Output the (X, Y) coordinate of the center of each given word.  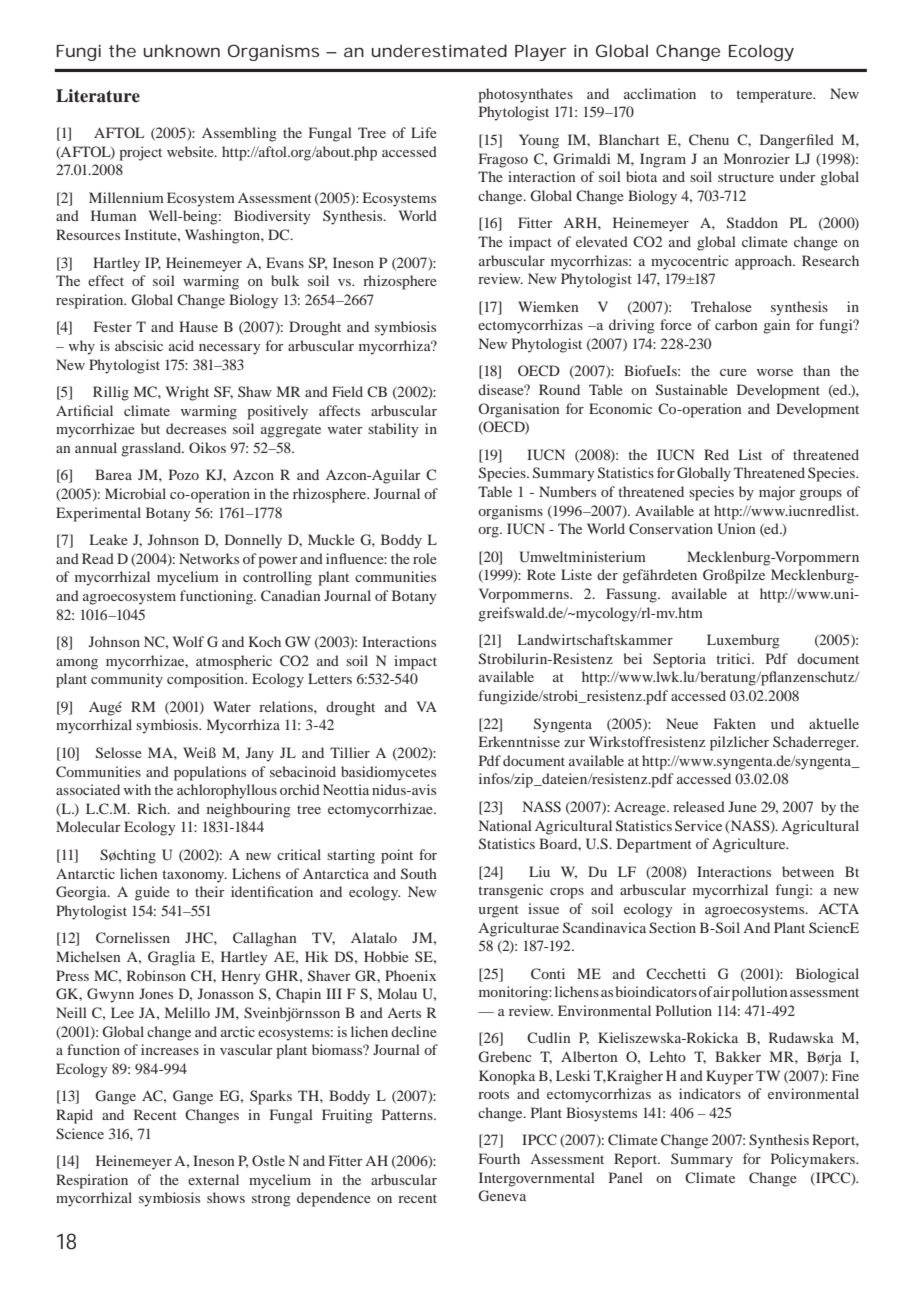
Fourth (499, 1158)
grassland (152, 449)
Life (424, 132)
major (777, 493)
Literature (98, 96)
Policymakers (814, 1160)
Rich (153, 808)
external (213, 1179)
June (742, 806)
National (505, 825)
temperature (775, 96)
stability (393, 430)
